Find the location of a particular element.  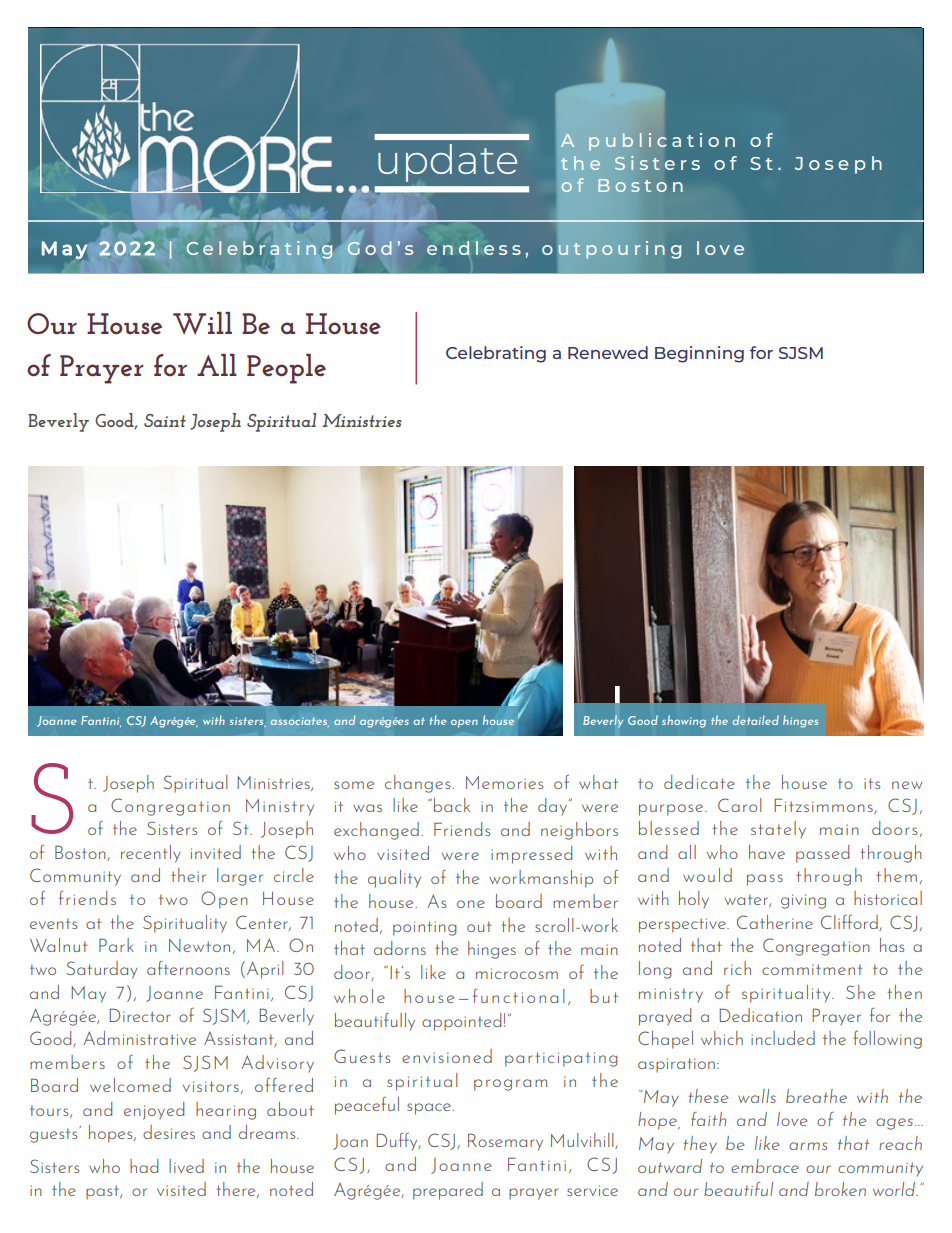

Beginning is located at coordinates (699, 354).
